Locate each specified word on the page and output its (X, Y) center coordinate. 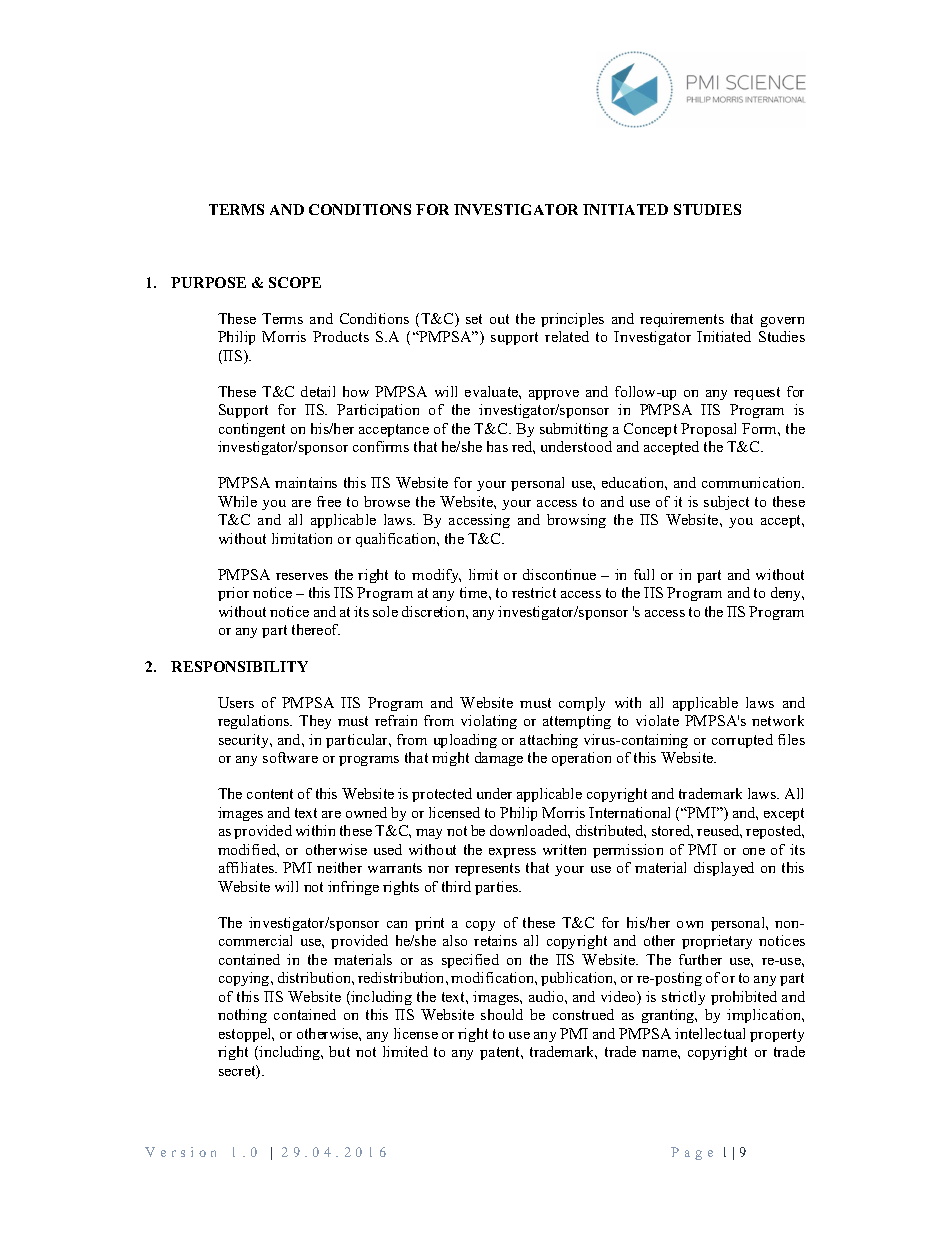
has (497, 446)
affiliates (248, 867)
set (474, 319)
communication (753, 482)
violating (489, 722)
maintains (306, 482)
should (502, 1014)
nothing (242, 1016)
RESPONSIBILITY (239, 666)
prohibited (744, 998)
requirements (682, 320)
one (754, 851)
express (512, 853)
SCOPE (295, 282)
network (778, 720)
